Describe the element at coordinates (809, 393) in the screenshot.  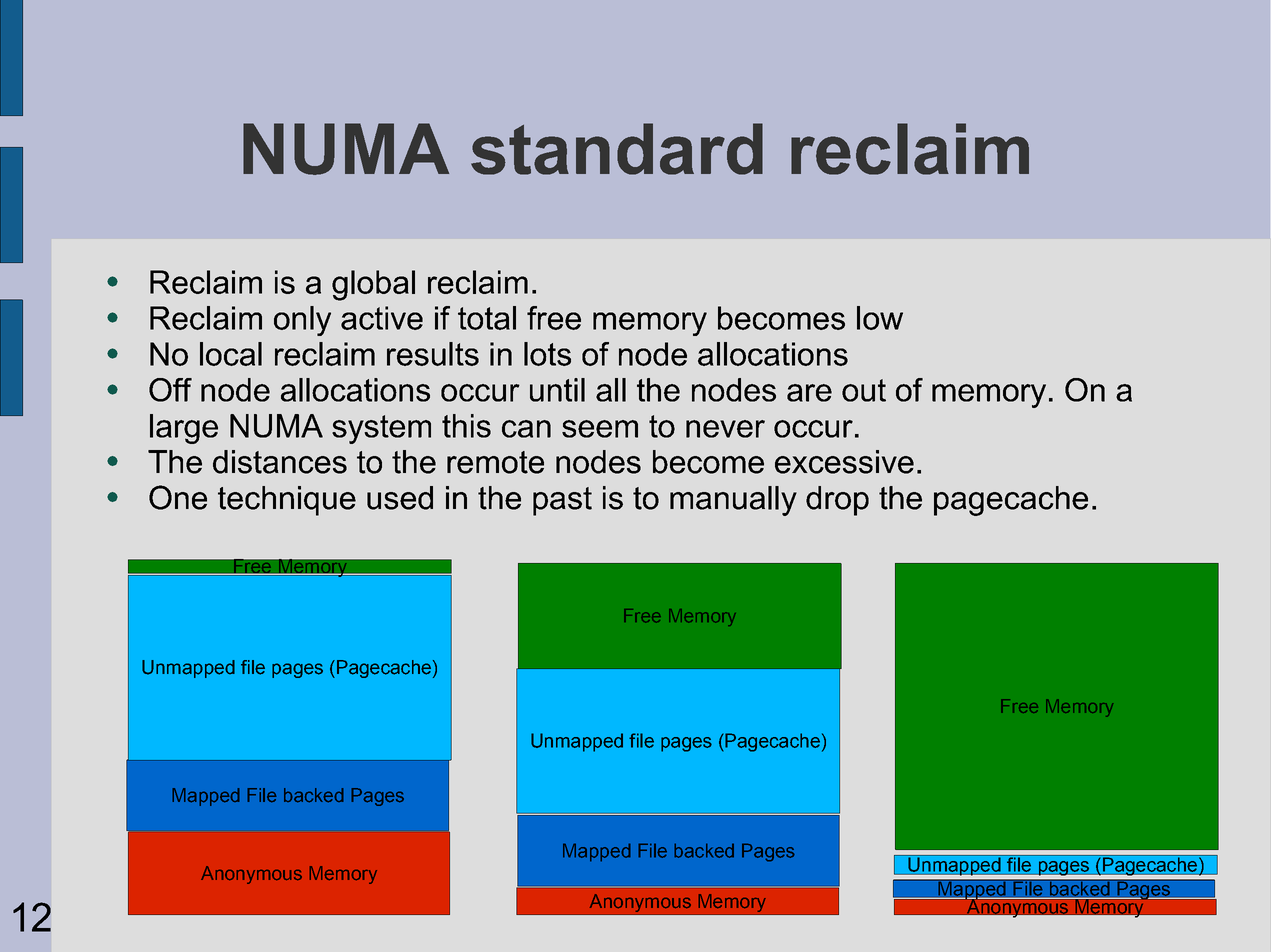
I see `are` at that location.
